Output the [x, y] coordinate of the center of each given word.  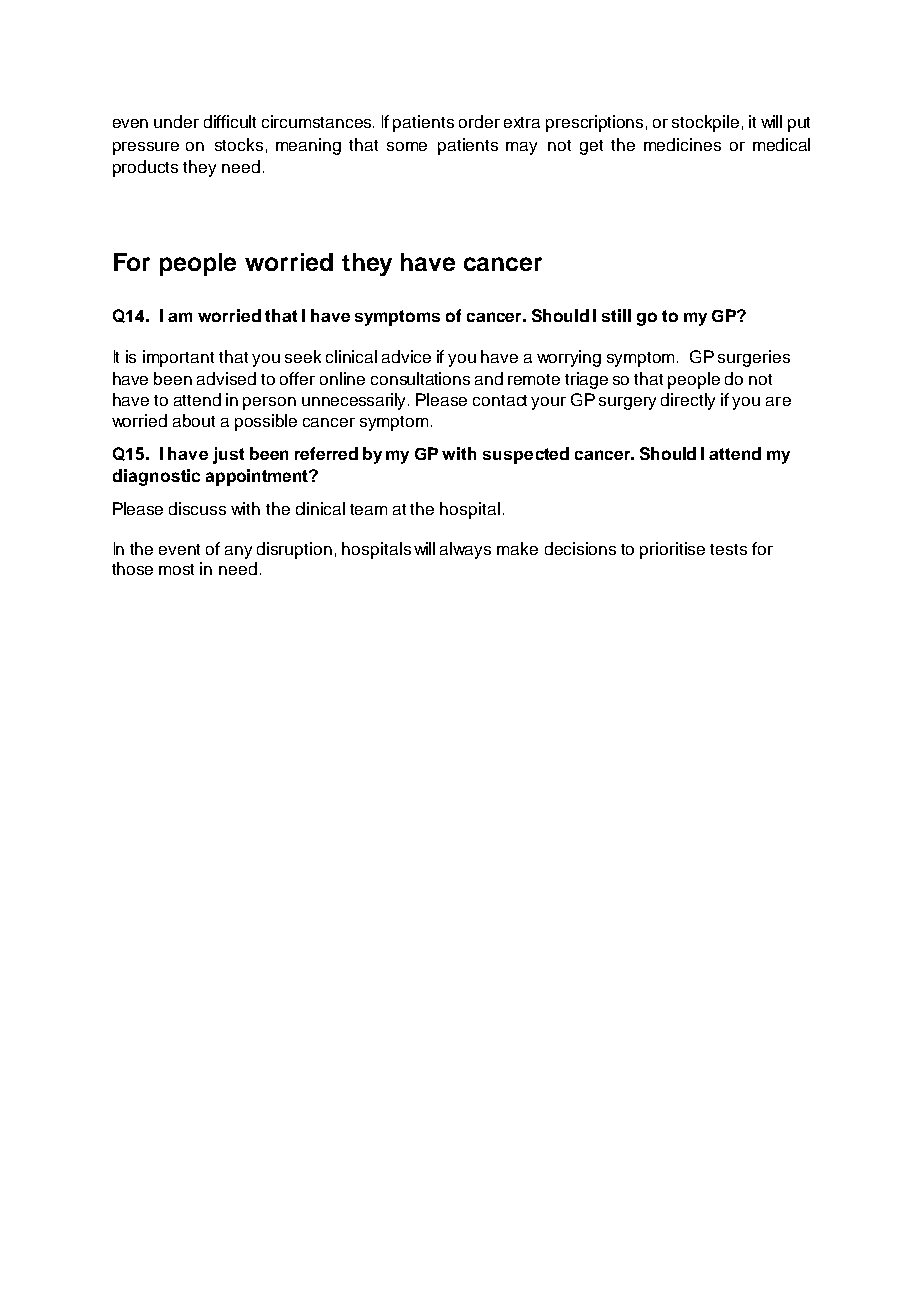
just [228, 455]
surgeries [754, 358]
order [479, 121]
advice [406, 356]
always [465, 550]
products [145, 168]
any [238, 552]
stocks [239, 144]
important [178, 358]
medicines [682, 144]
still [616, 315]
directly [688, 401]
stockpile [705, 123]
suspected [526, 455]
